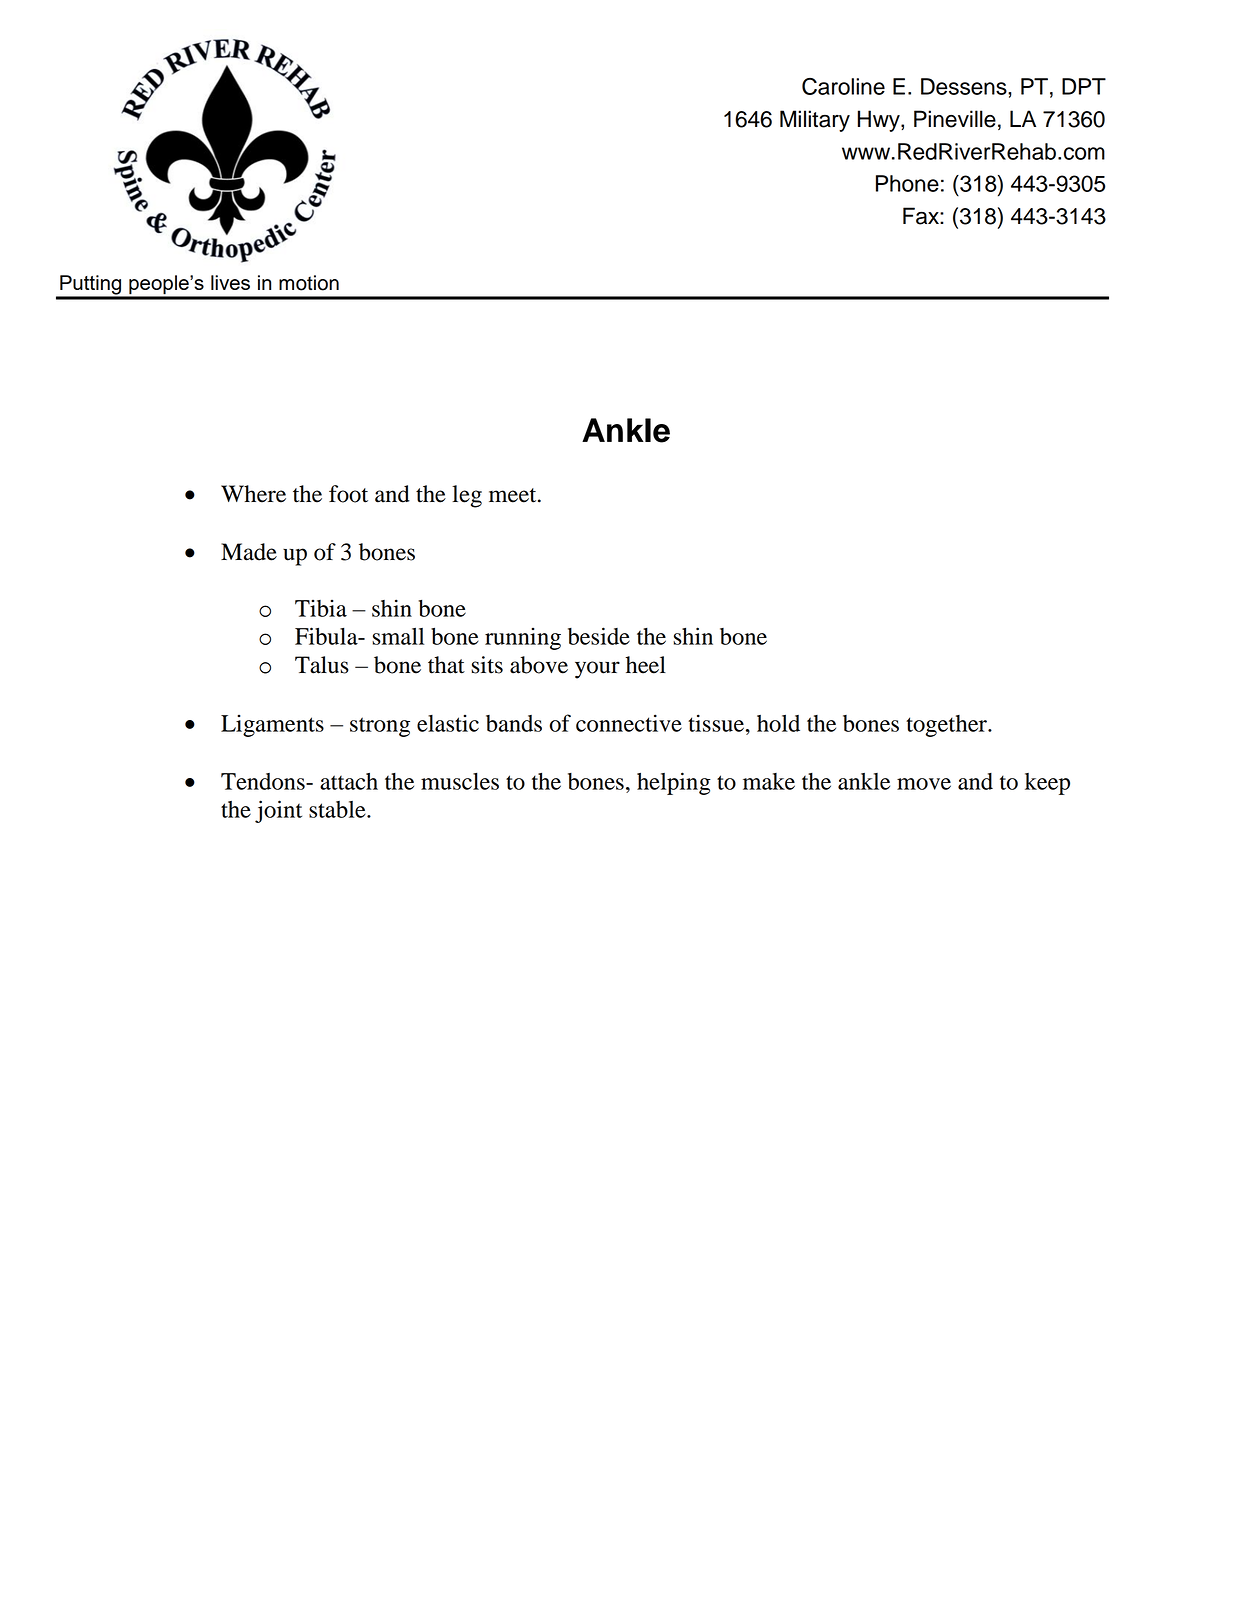 The width and height of the screenshot is (1253, 1621). I want to click on meet, so click(514, 495).
